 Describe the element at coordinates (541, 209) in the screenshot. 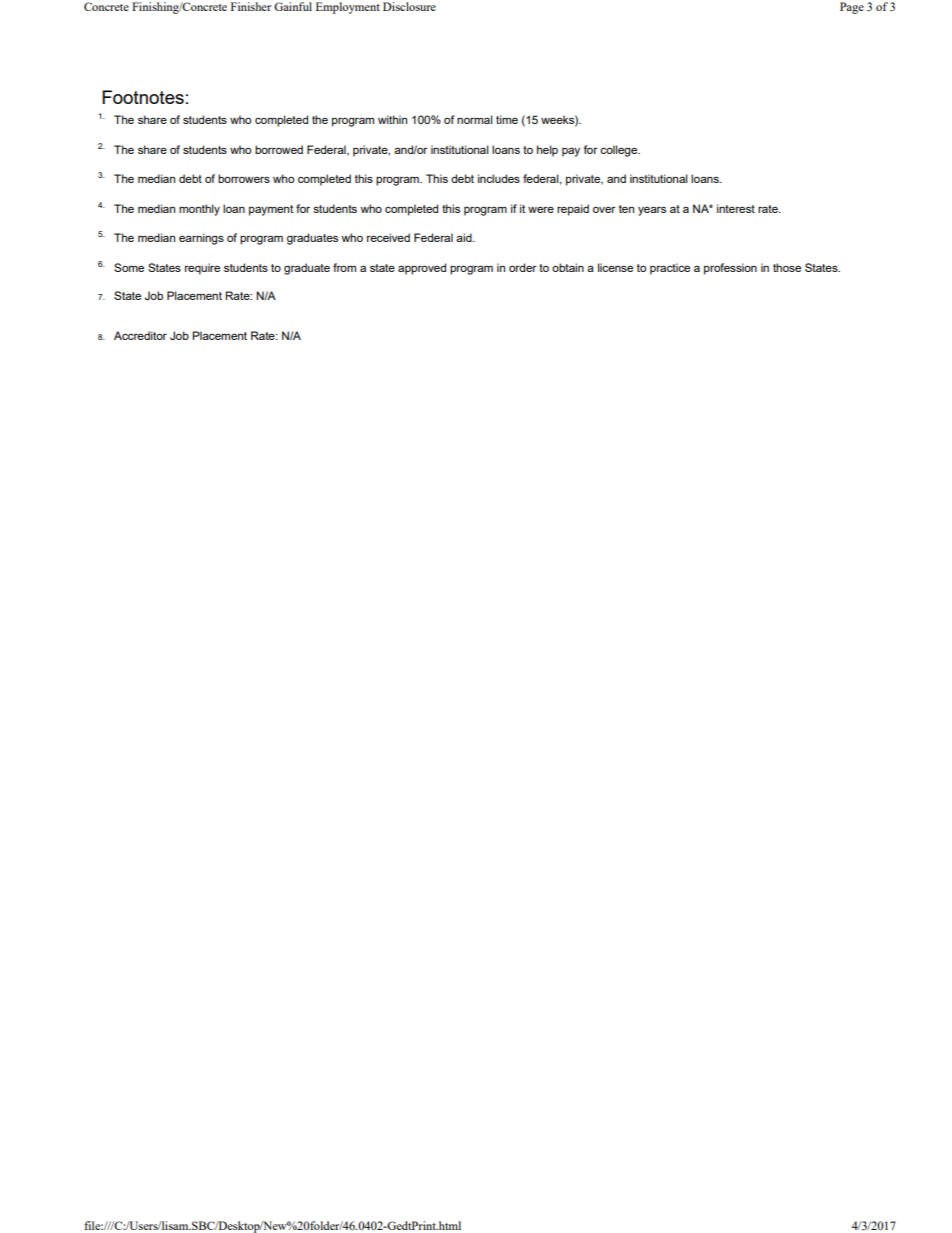

I see `were` at that location.
